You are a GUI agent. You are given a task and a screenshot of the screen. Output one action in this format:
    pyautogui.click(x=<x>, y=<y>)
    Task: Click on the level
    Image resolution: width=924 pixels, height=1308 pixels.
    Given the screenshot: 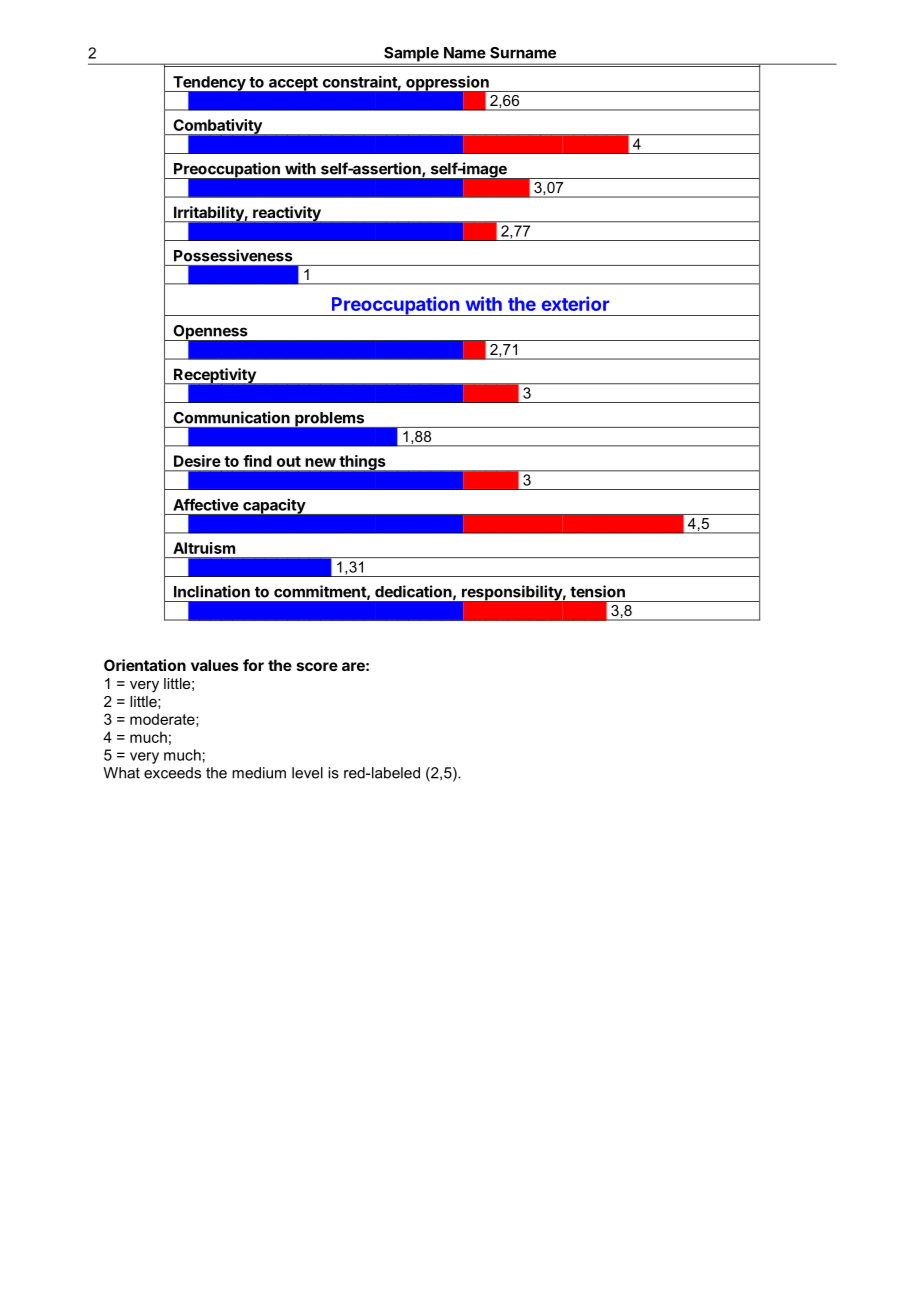 What is the action you would take?
    pyautogui.click(x=307, y=773)
